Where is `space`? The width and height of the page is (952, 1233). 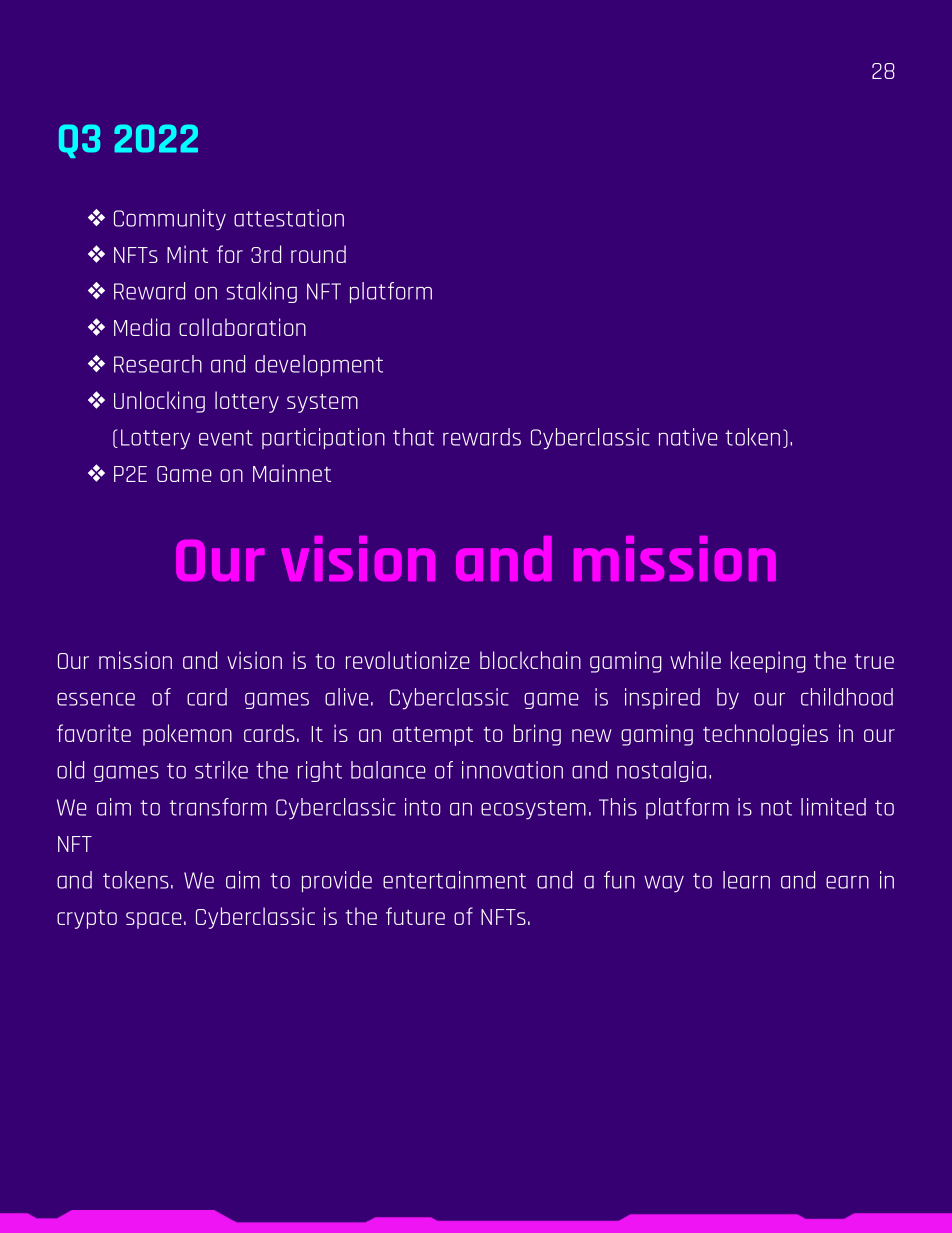 space is located at coordinates (154, 920).
